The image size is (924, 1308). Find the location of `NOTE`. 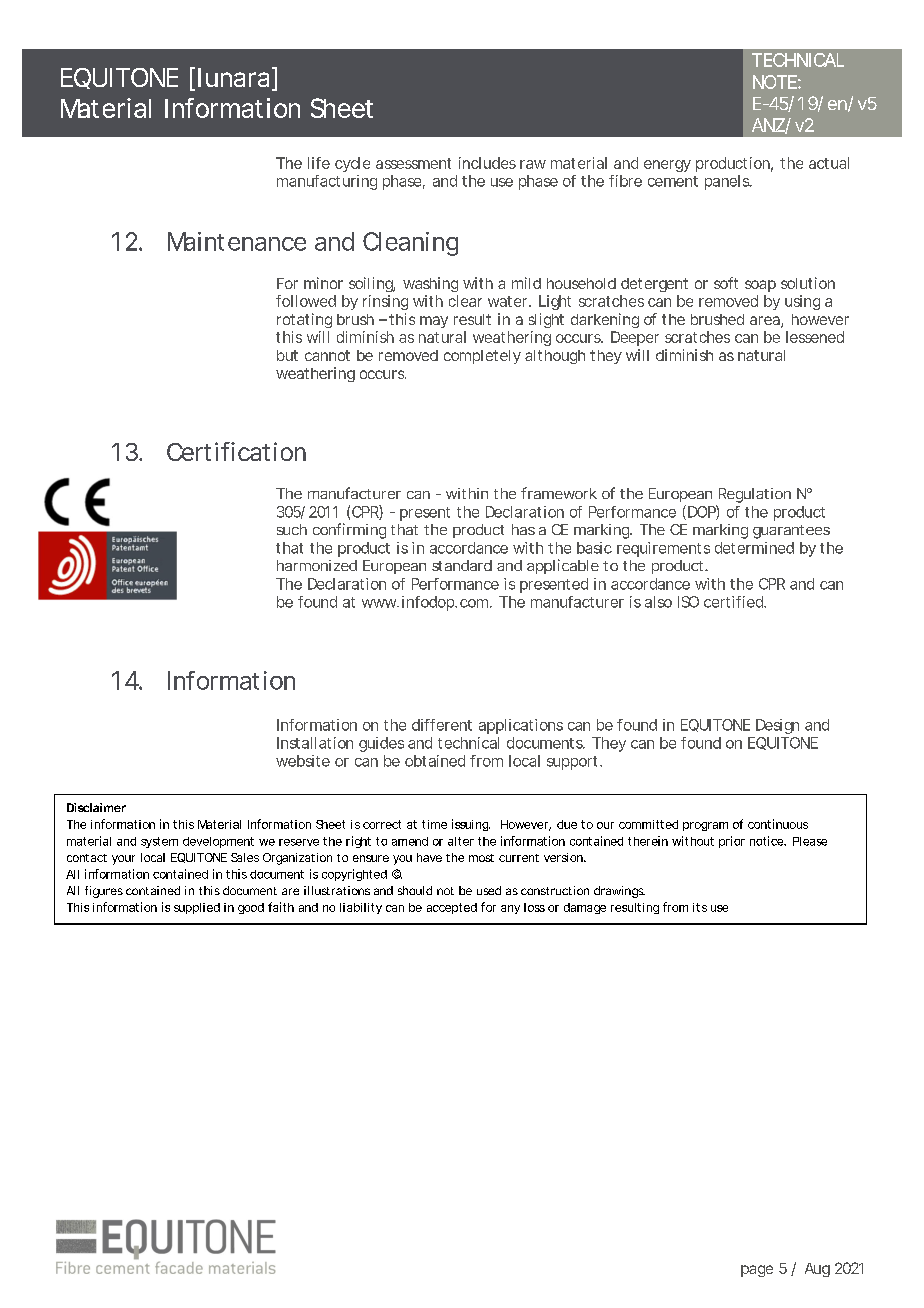

NOTE is located at coordinates (775, 82).
